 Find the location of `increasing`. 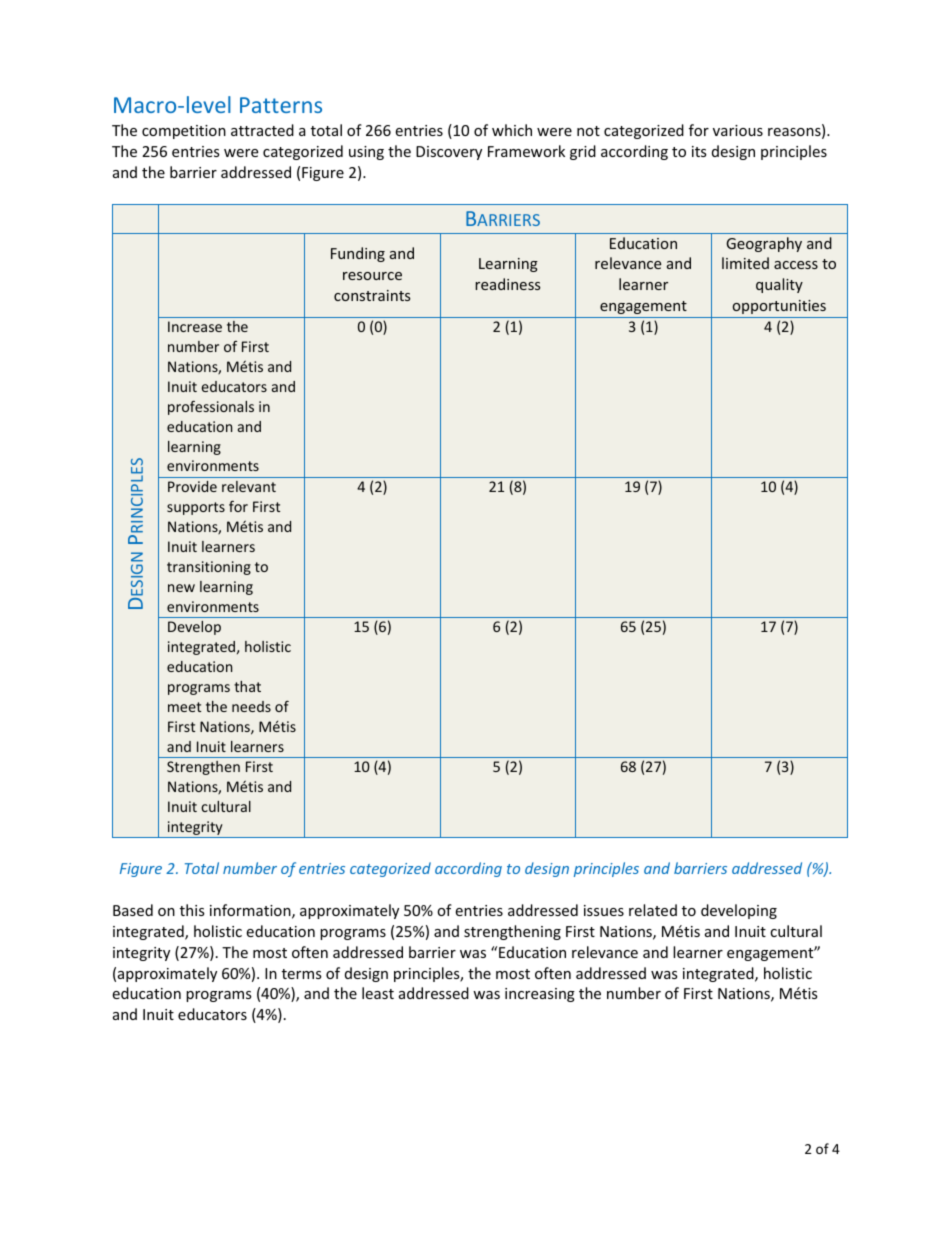

increasing is located at coordinates (540, 995).
